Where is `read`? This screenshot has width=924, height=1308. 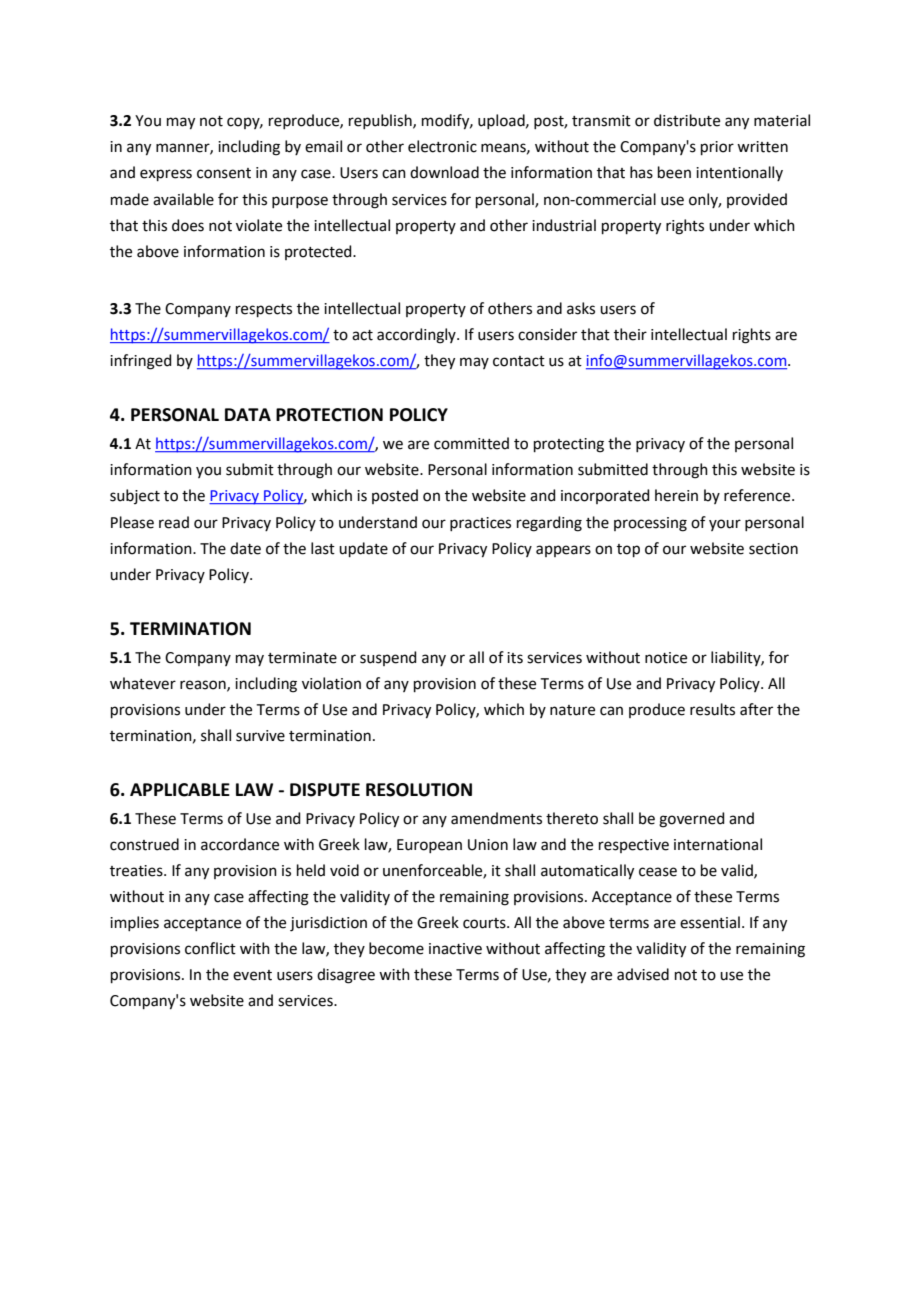 read is located at coordinates (174, 522).
